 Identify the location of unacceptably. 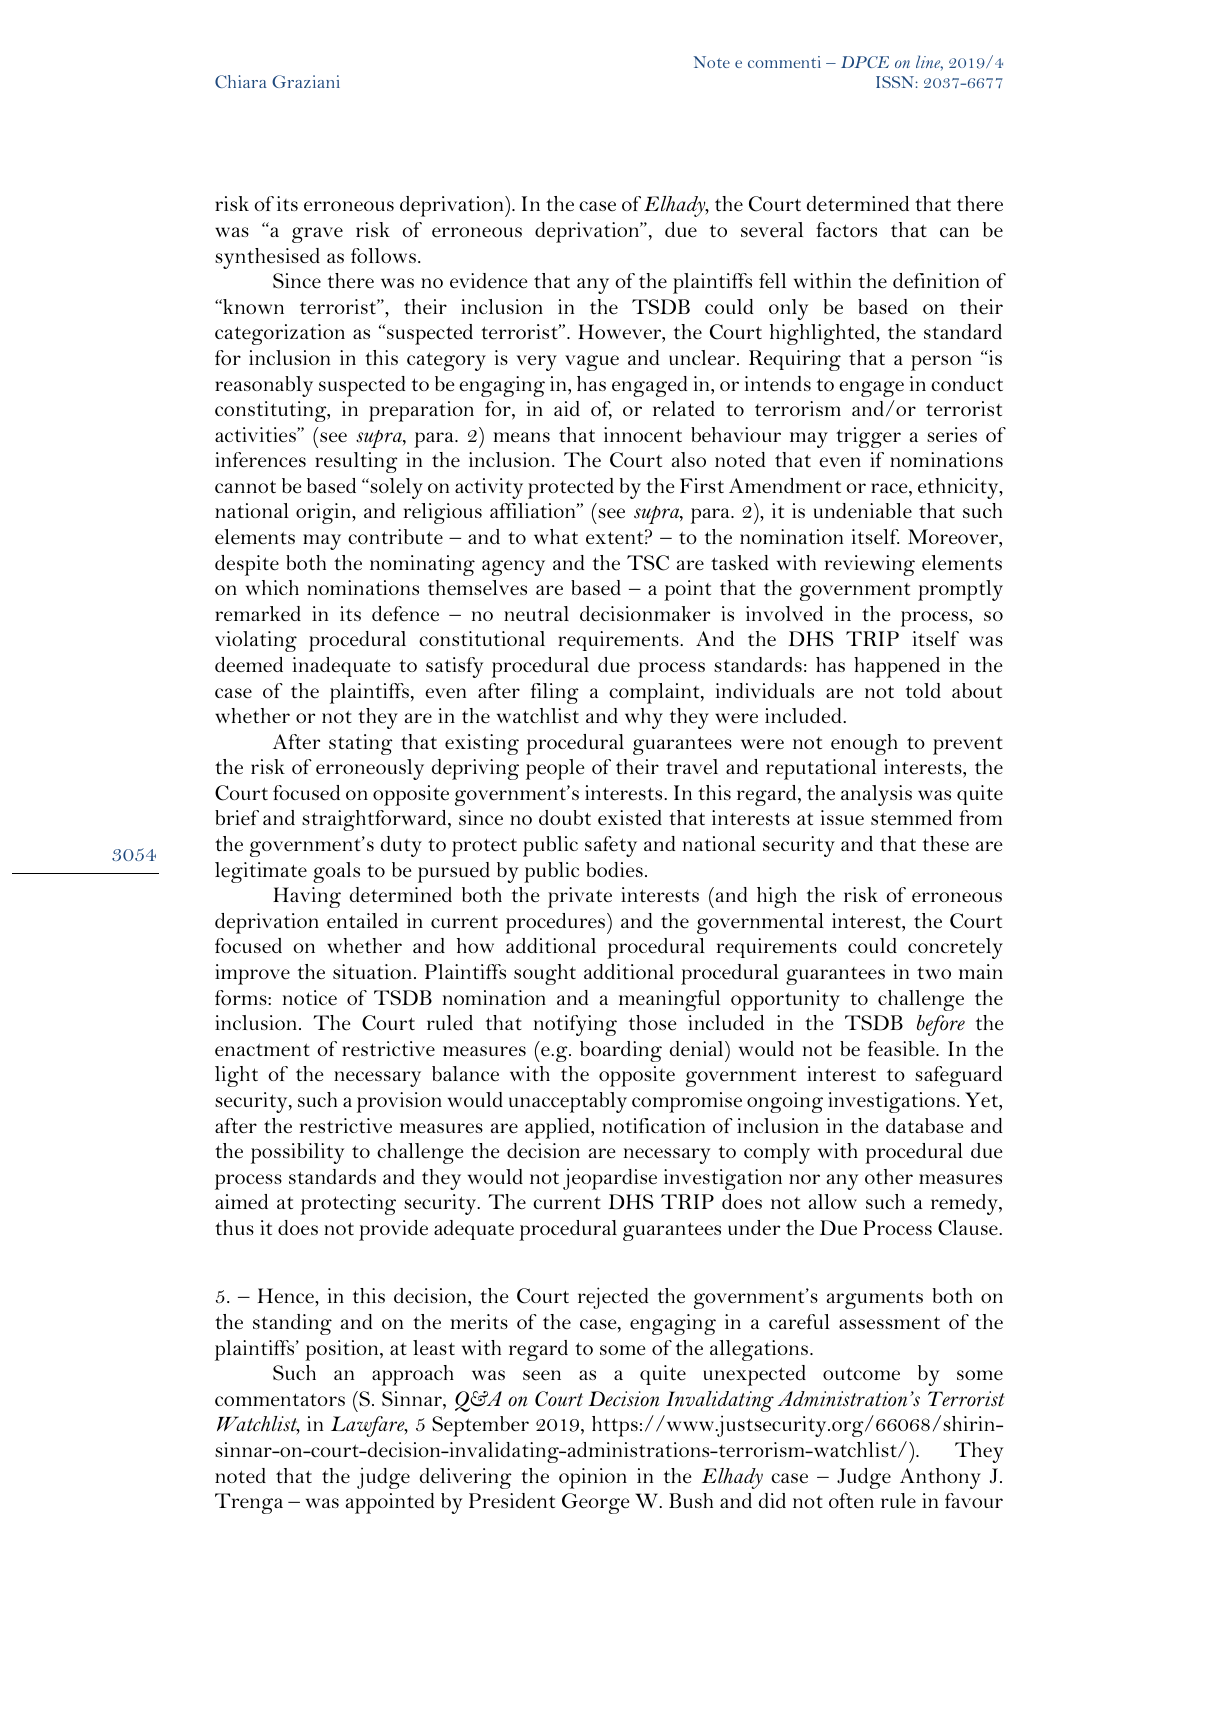
(568, 1102).
